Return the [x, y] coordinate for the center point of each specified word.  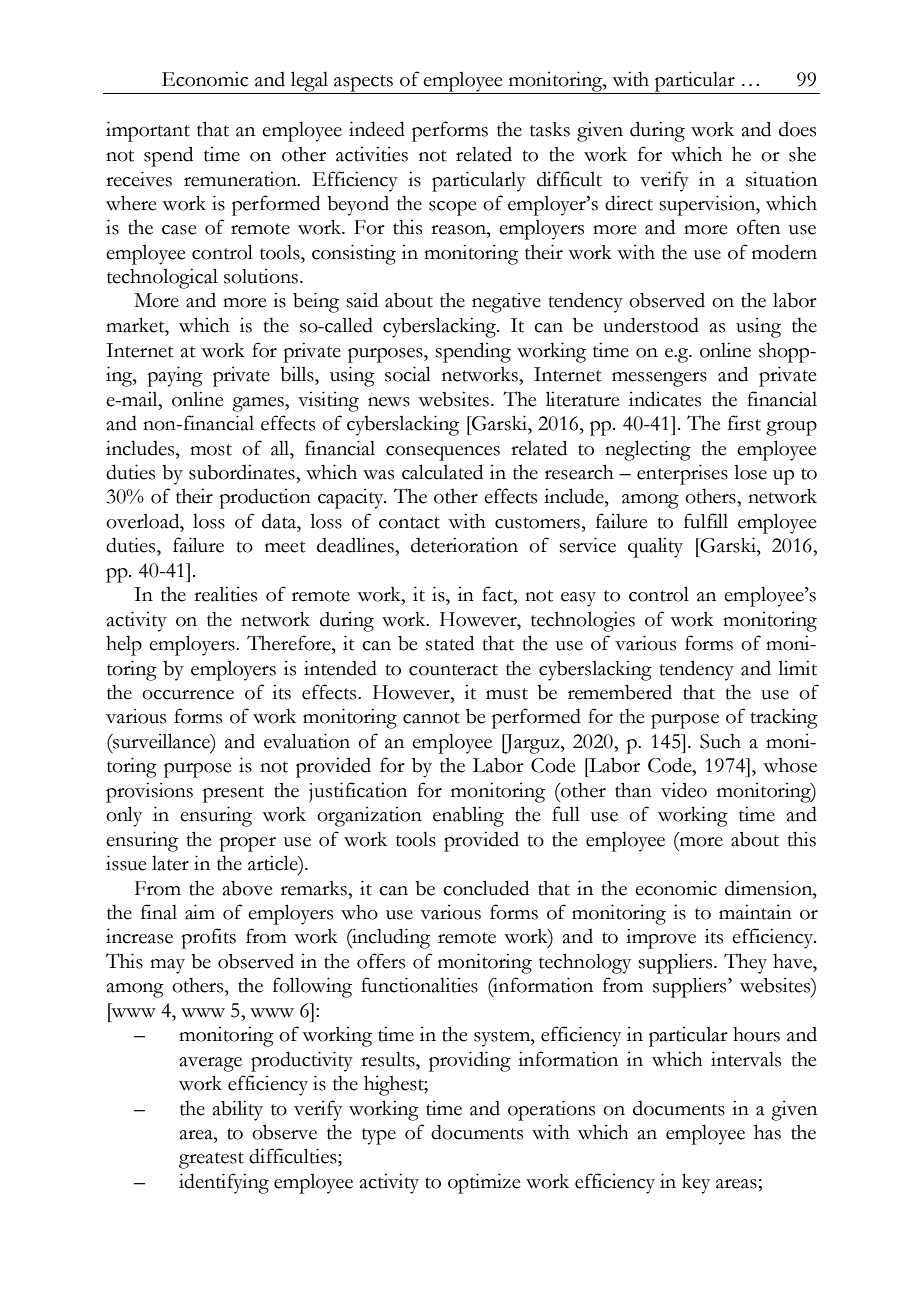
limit [797, 668]
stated [450, 643]
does [797, 129]
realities [225, 594]
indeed [377, 129]
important [148, 131]
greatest [211, 1160]
